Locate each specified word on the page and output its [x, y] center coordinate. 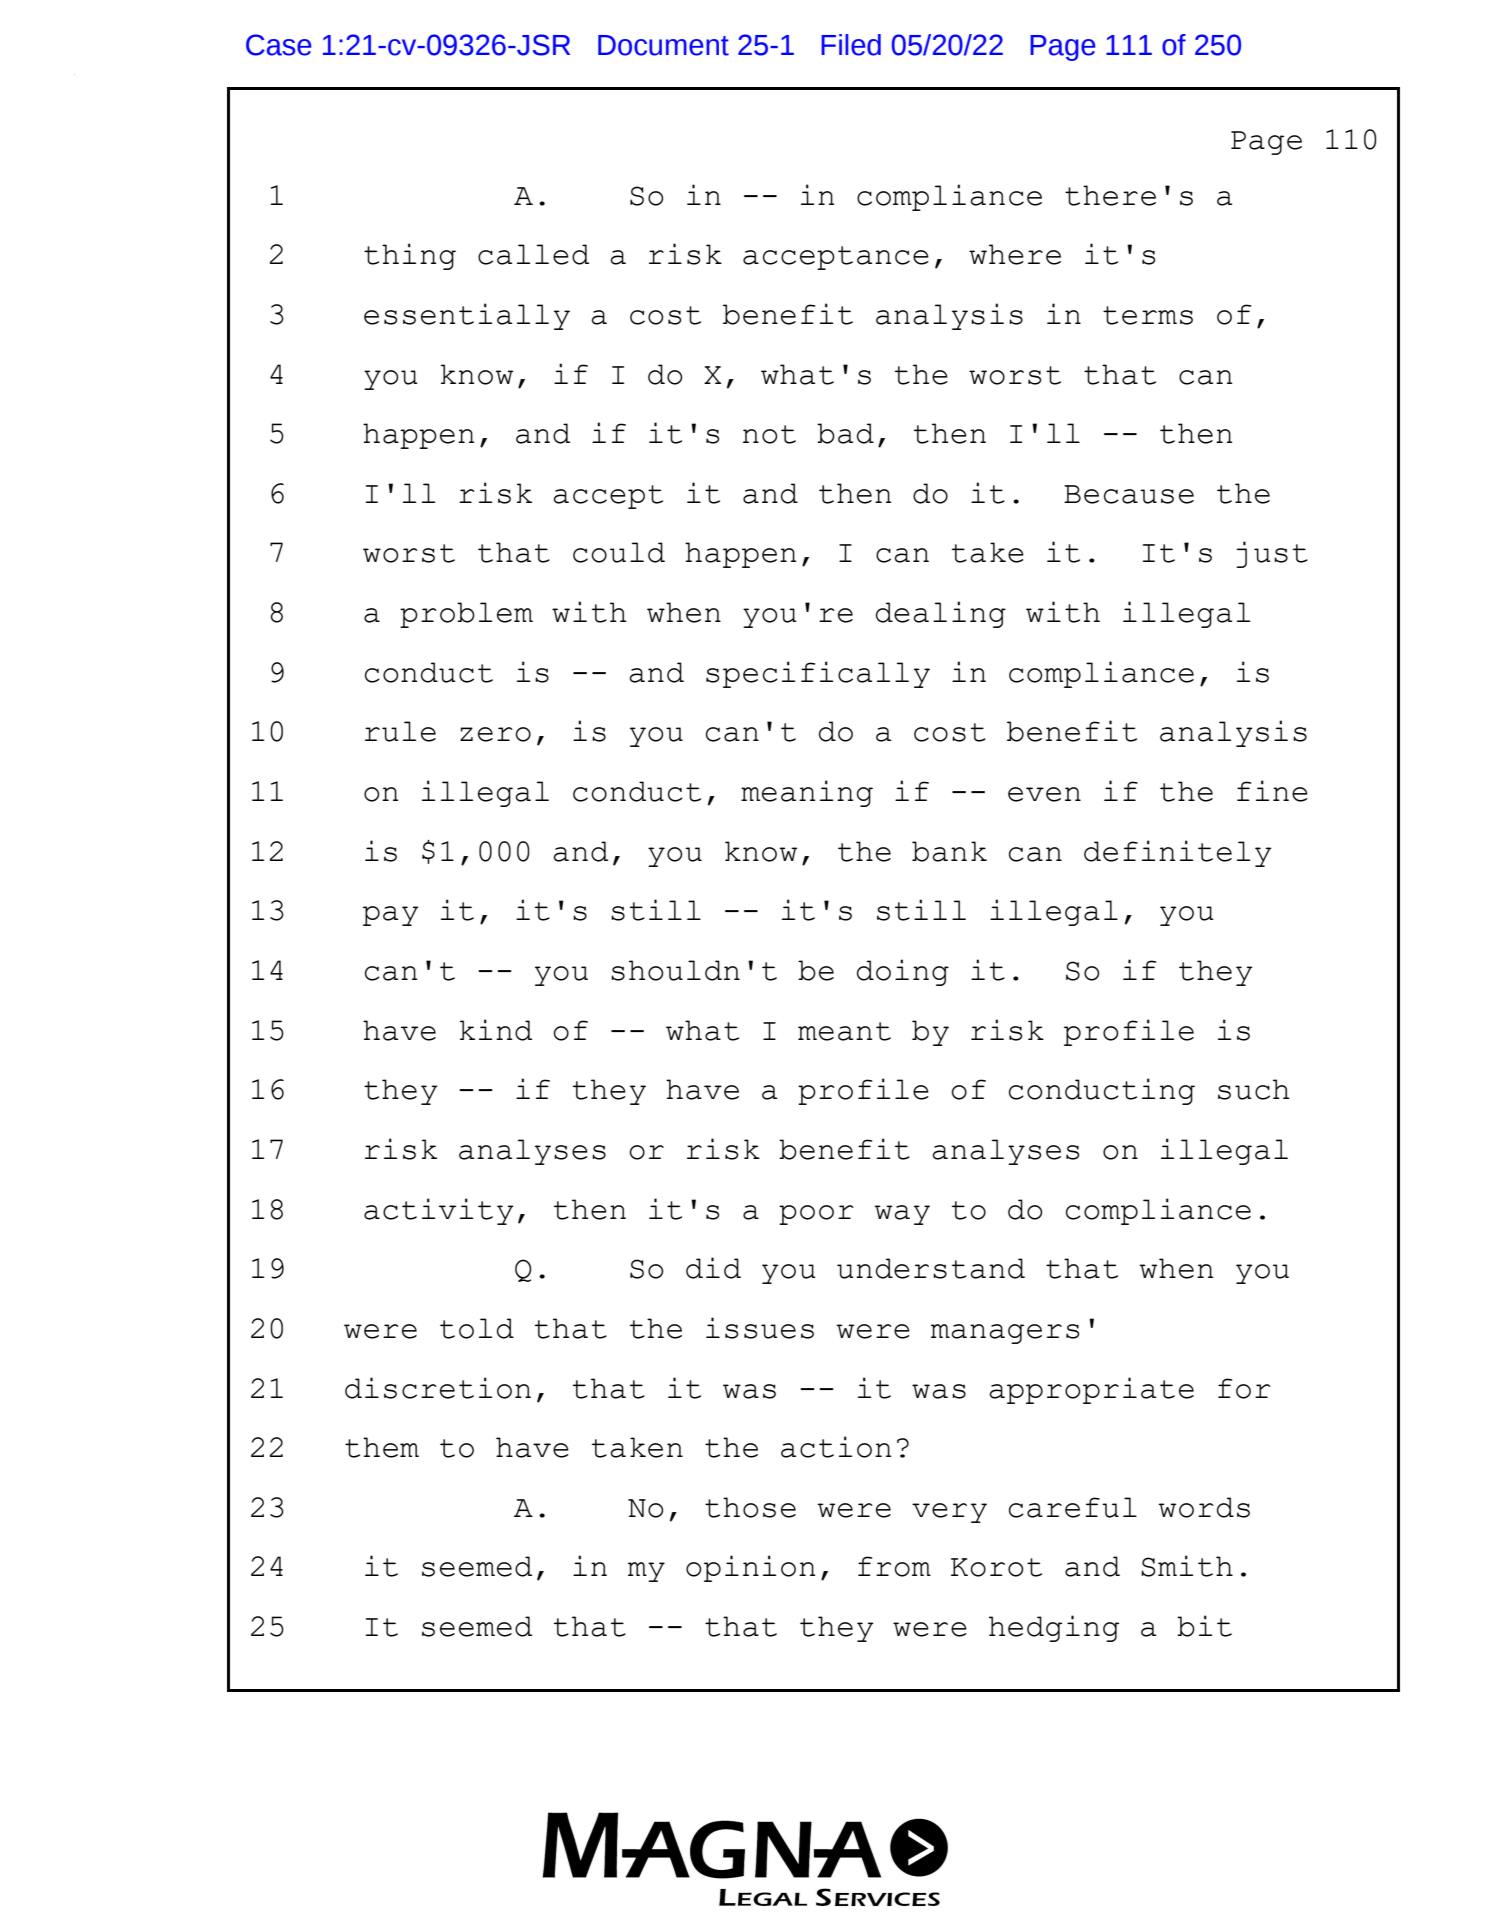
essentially [467, 316]
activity [439, 1211]
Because [1129, 494]
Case [279, 45]
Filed [851, 45]
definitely [1178, 853]
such [1254, 1089]
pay [391, 916]
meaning [807, 793]
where [1015, 254]
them [382, 1447]
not [769, 434]
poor [816, 1215]
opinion [750, 1568]
